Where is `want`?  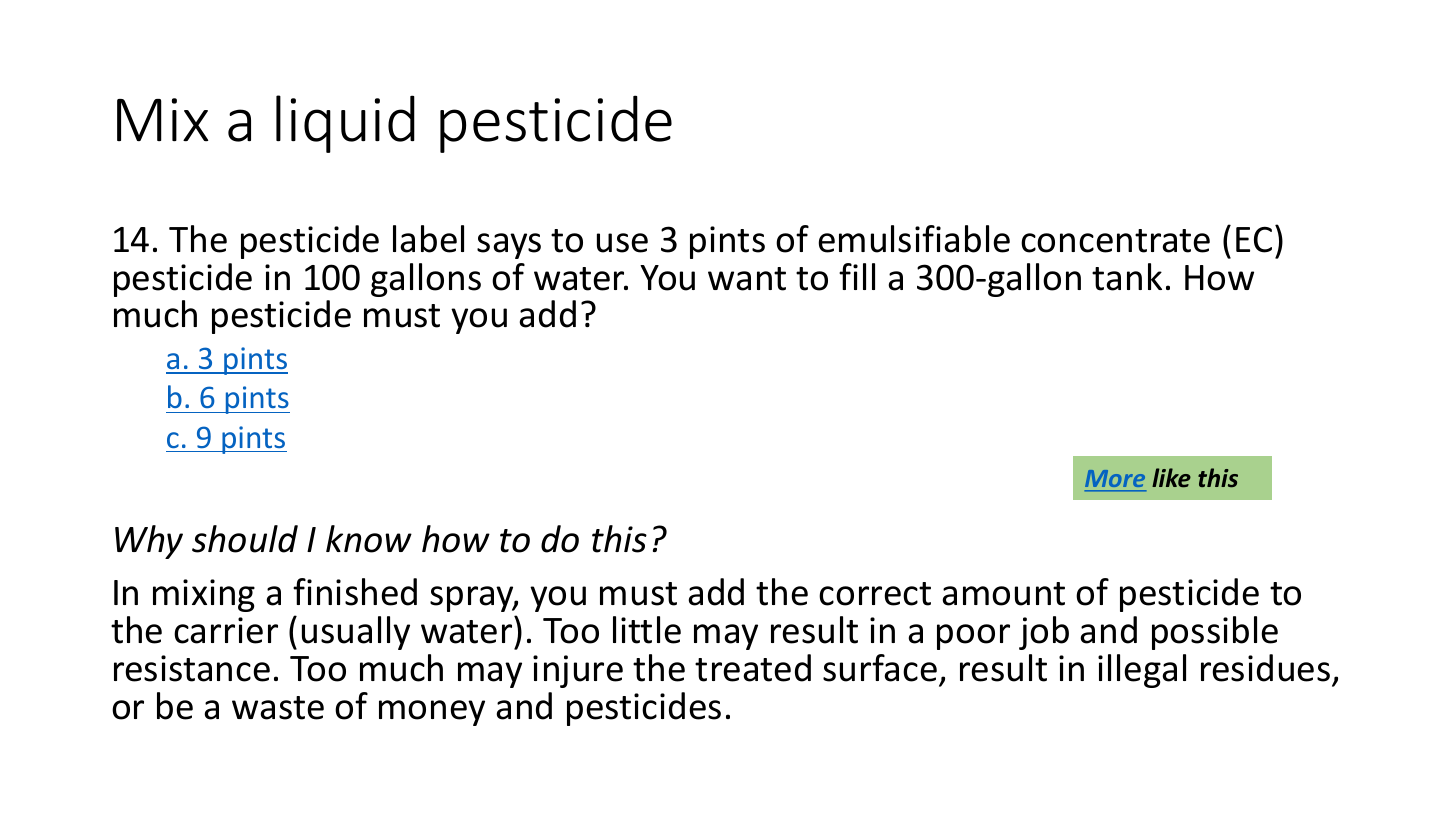
want is located at coordinates (747, 279).
